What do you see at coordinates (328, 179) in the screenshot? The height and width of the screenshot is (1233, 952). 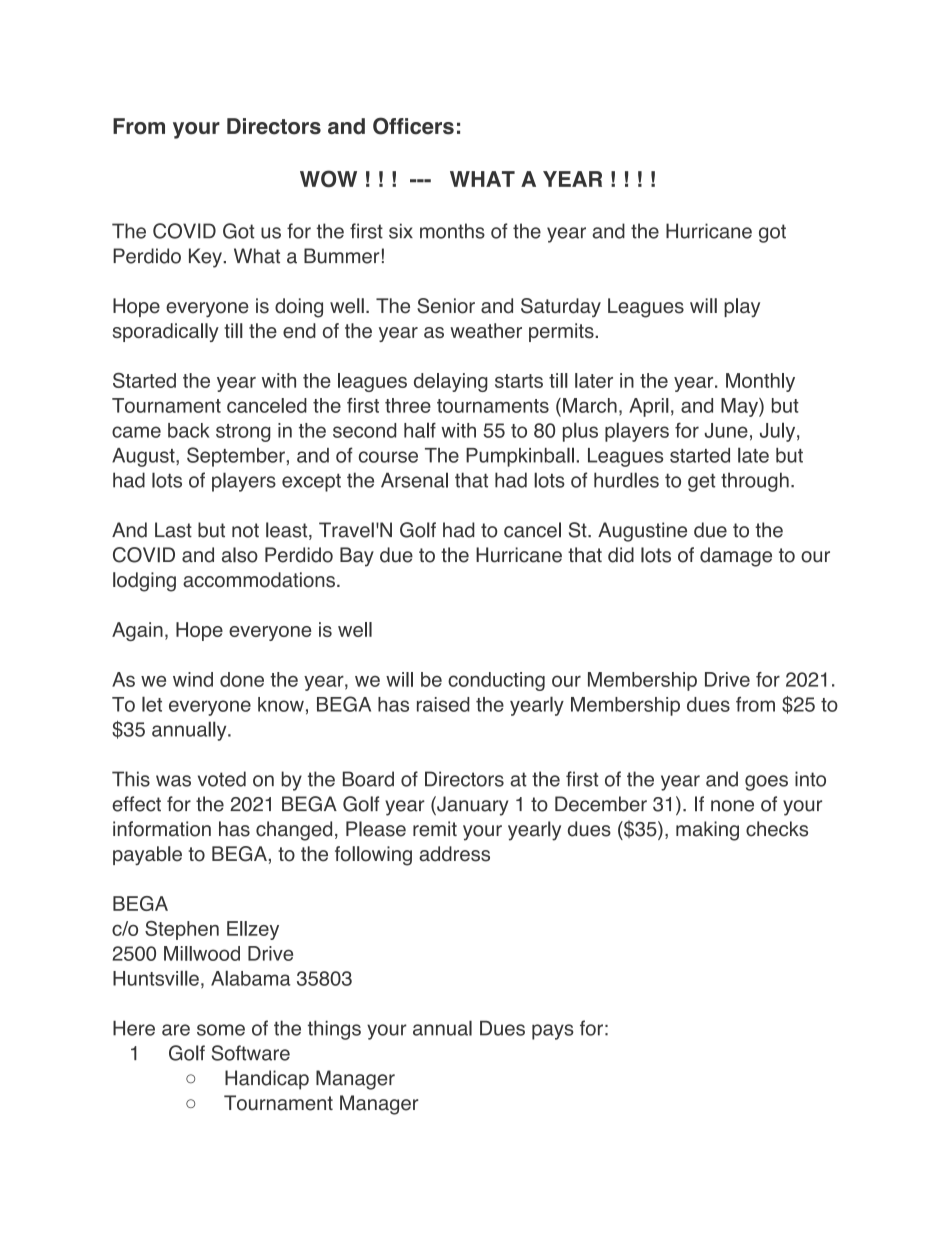 I see `WOW` at bounding box center [328, 179].
